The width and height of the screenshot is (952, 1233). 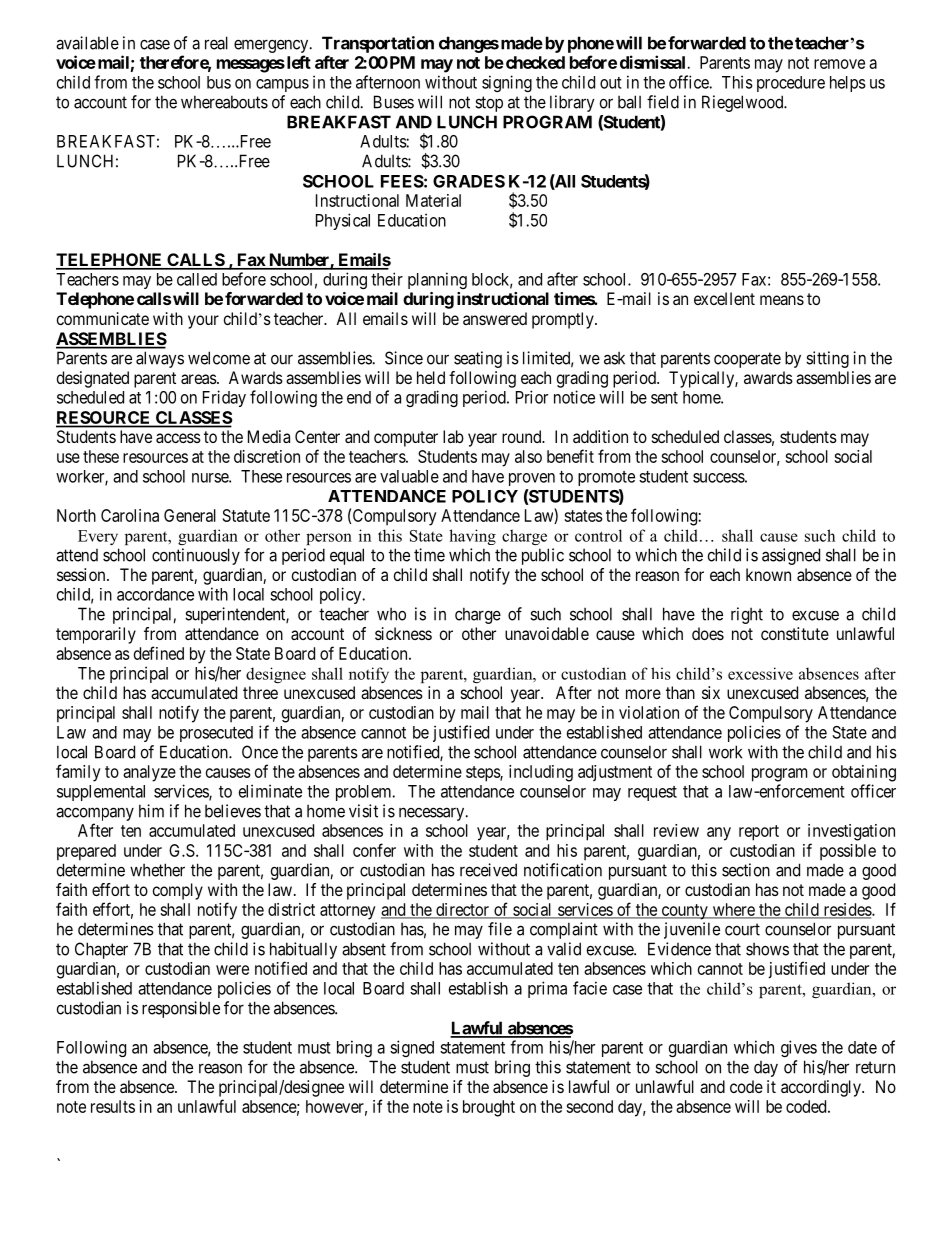 I want to click on brought, so click(x=489, y=1108).
